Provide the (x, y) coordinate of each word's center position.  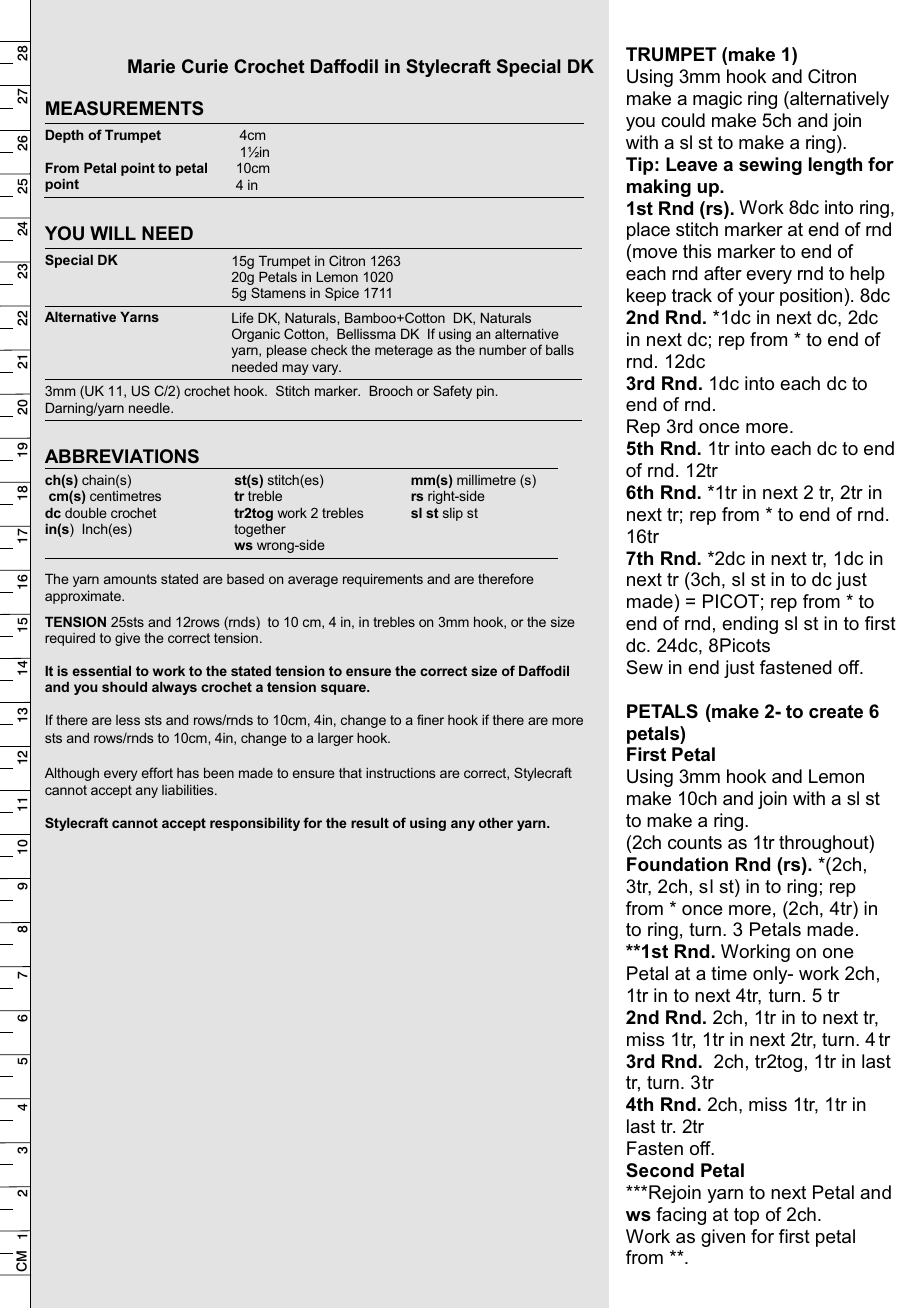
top (746, 1216)
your (756, 299)
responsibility (255, 824)
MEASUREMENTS (124, 108)
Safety (452, 392)
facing (681, 1216)
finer (430, 719)
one (838, 953)
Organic (256, 335)
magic (717, 100)
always (174, 688)
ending (750, 625)
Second (660, 1170)
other (496, 822)
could (683, 120)
